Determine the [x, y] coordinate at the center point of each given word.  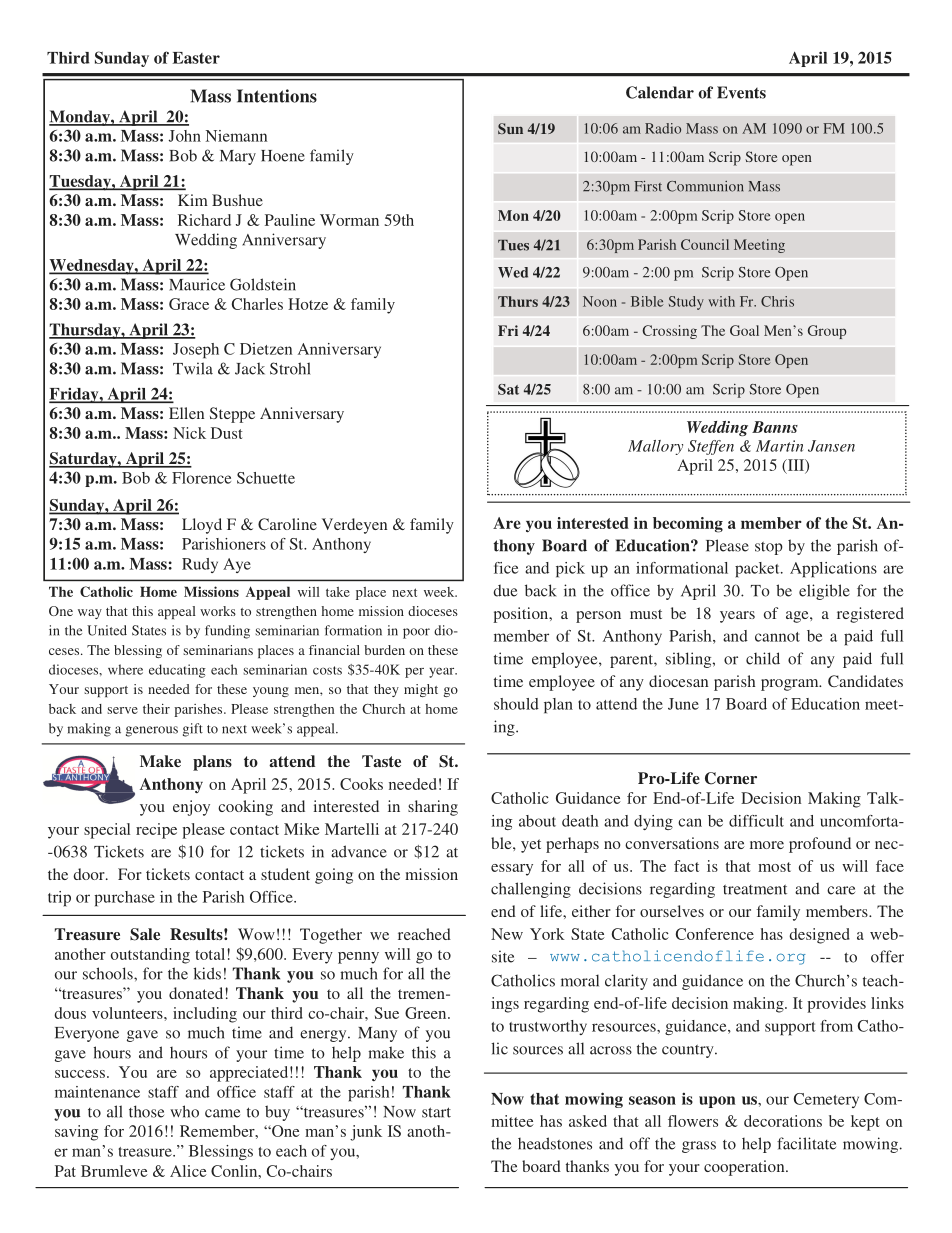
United [107, 630]
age [798, 617]
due [505, 591]
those [146, 1111]
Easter [196, 58]
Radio [663, 128]
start [436, 1112]
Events [741, 92]
